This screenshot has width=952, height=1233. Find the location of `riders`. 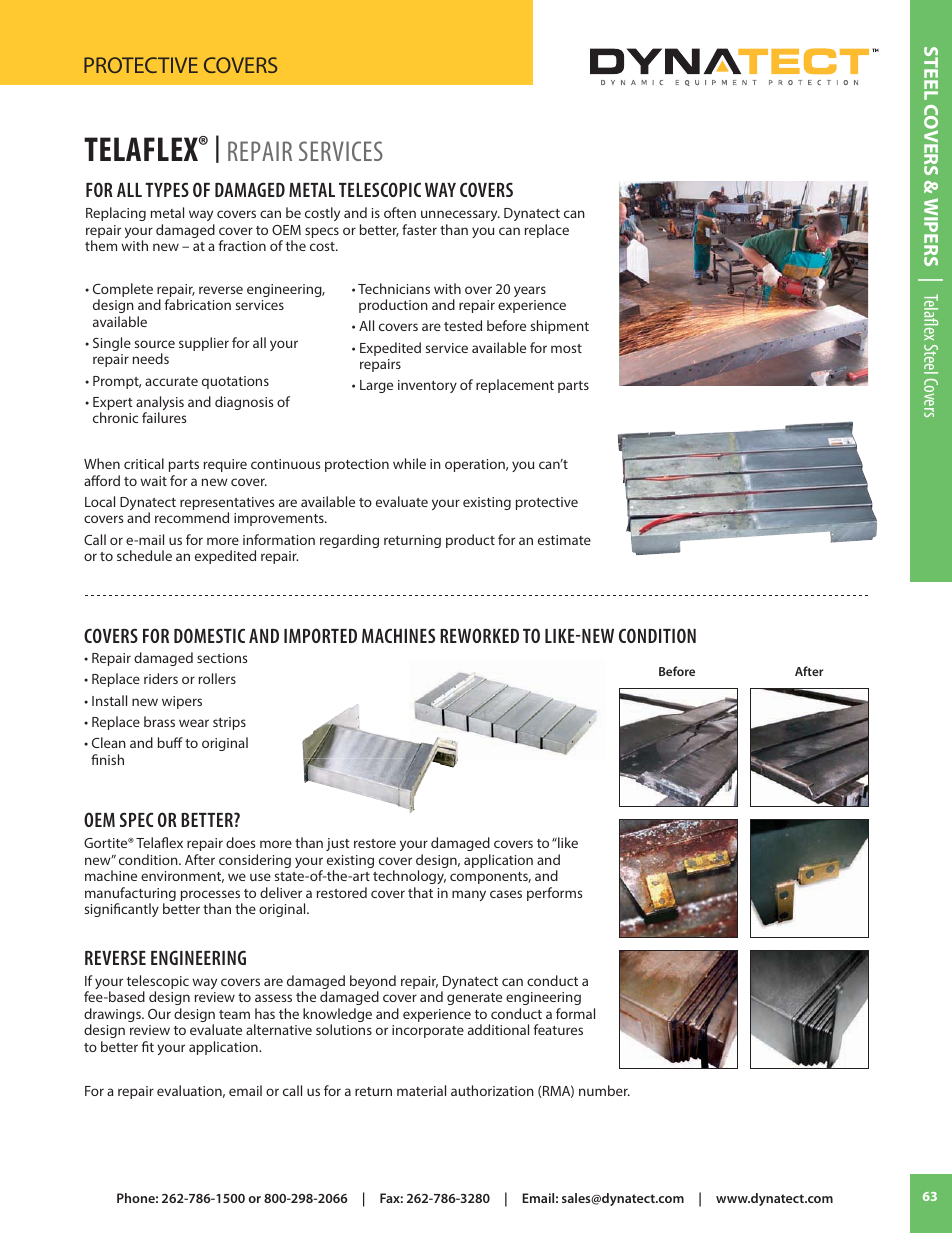

riders is located at coordinates (161, 678).
